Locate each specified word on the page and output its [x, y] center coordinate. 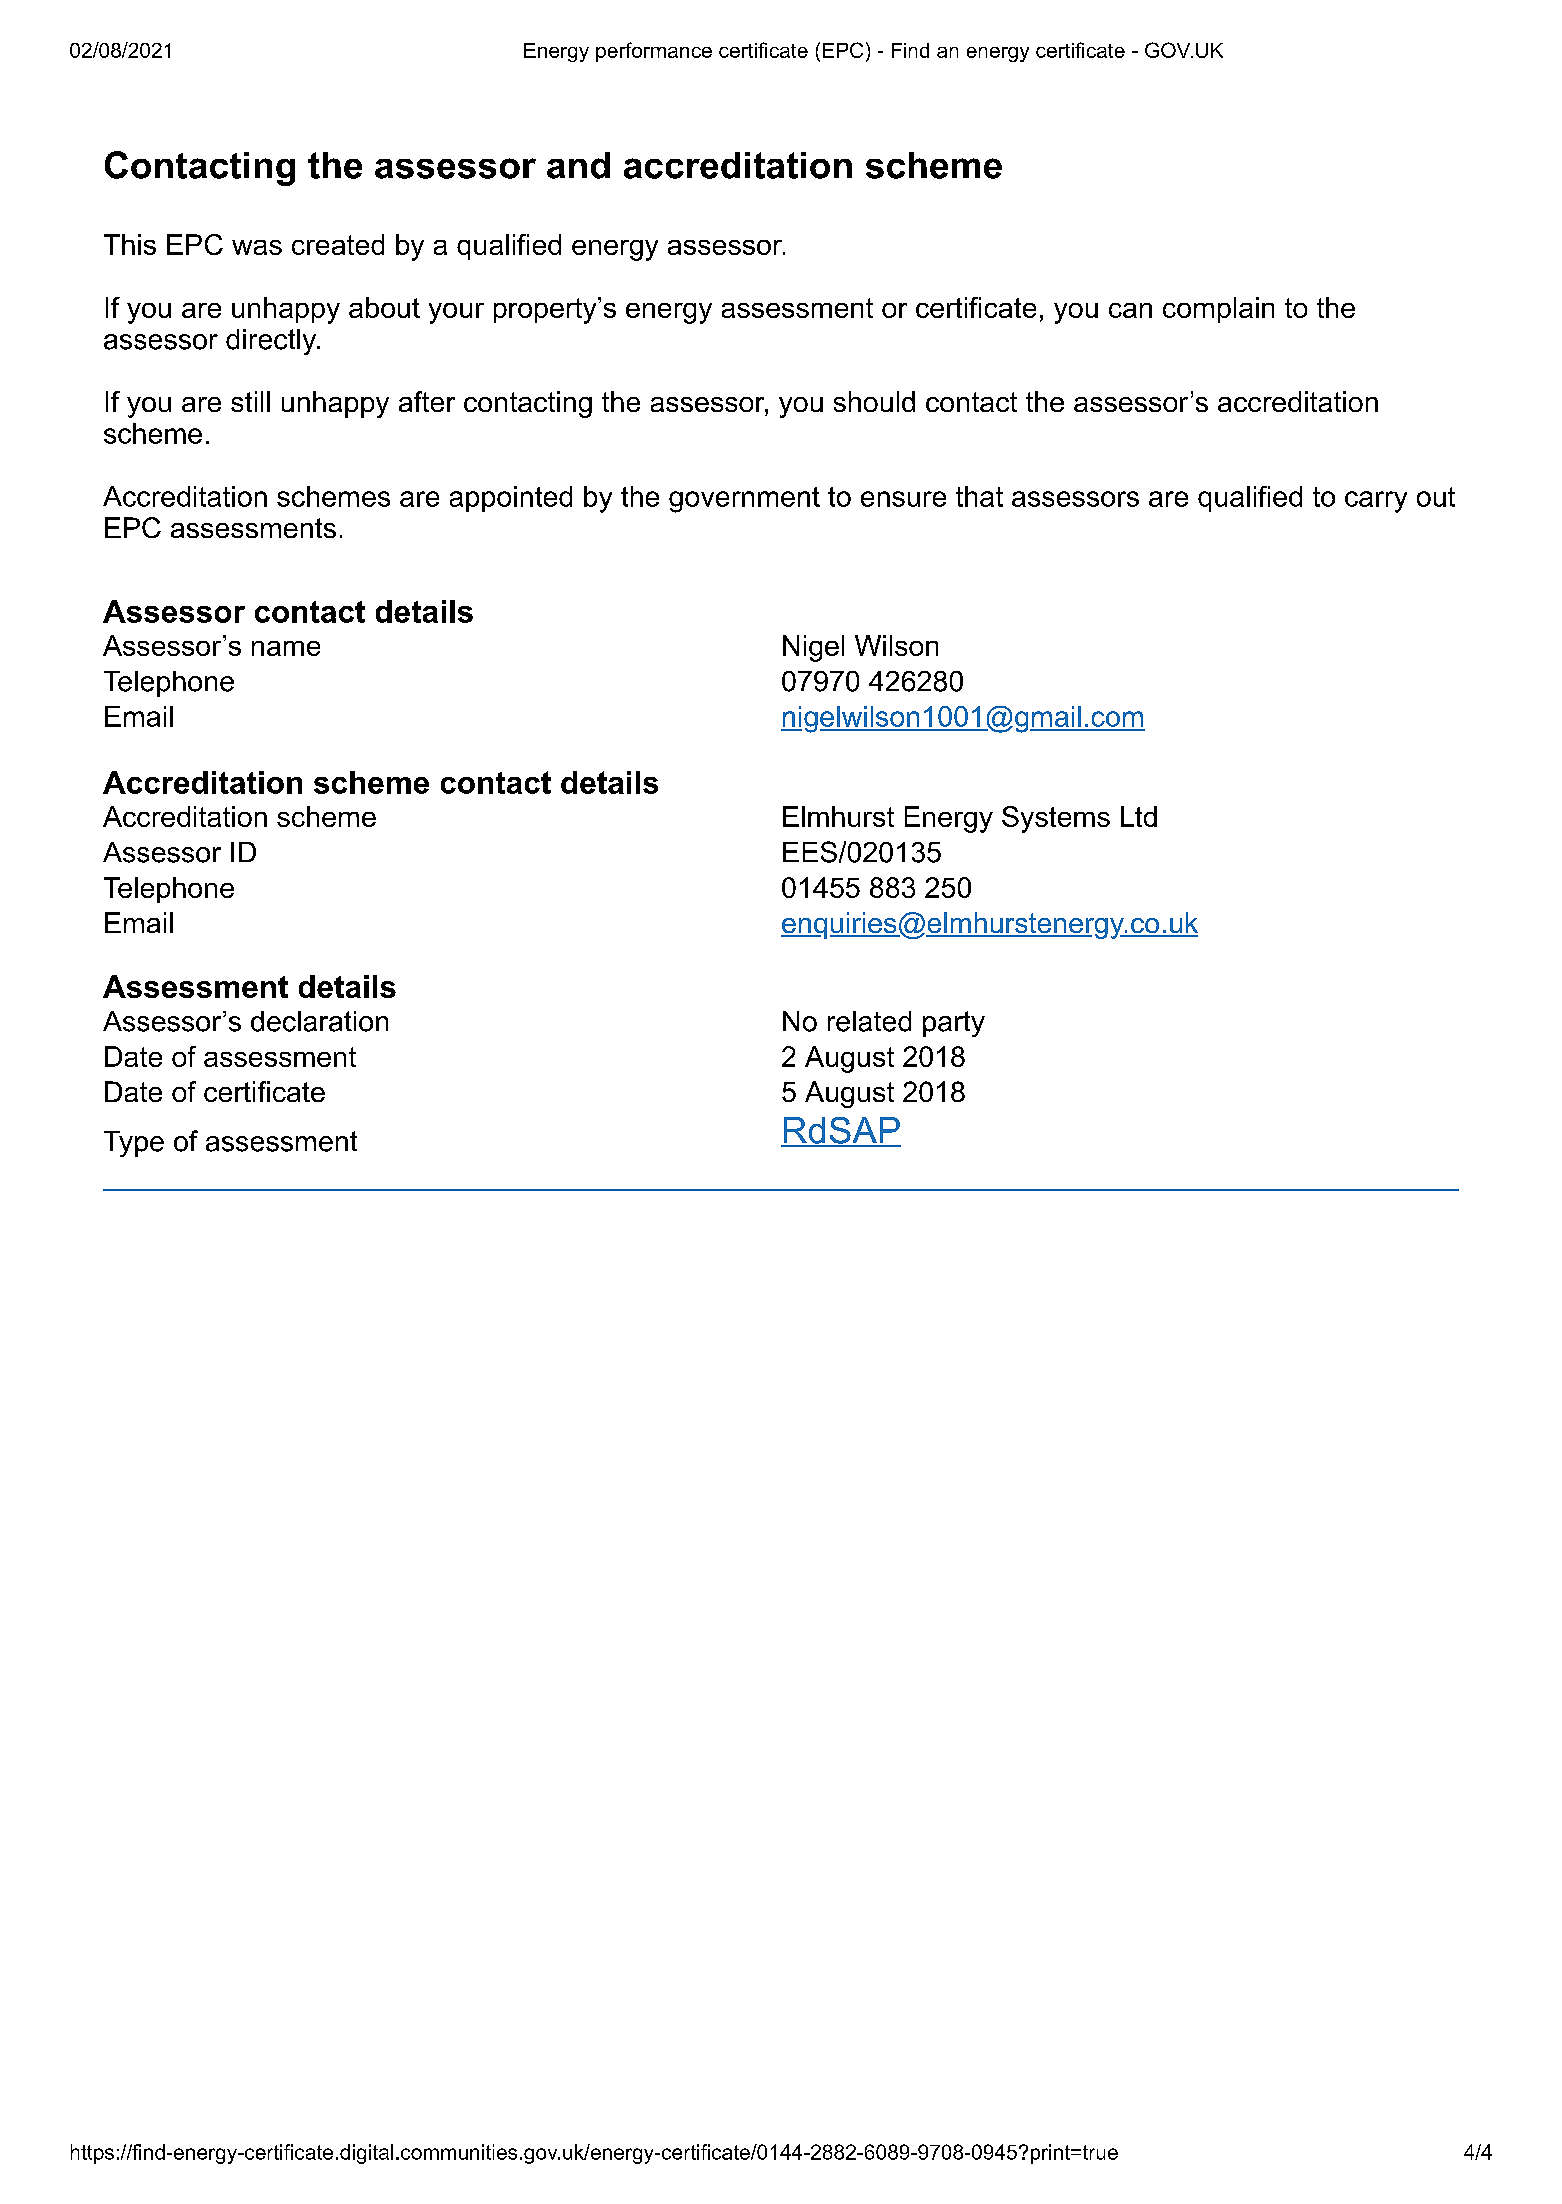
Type [134, 1144]
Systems [1056, 819]
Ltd [1139, 816]
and [578, 165]
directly [272, 342]
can [1130, 310]
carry [1376, 502]
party [954, 1024]
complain [1218, 310]
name [286, 648]
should [874, 401]
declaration [319, 1021]
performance [654, 52]
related [869, 1021]
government [744, 500]
